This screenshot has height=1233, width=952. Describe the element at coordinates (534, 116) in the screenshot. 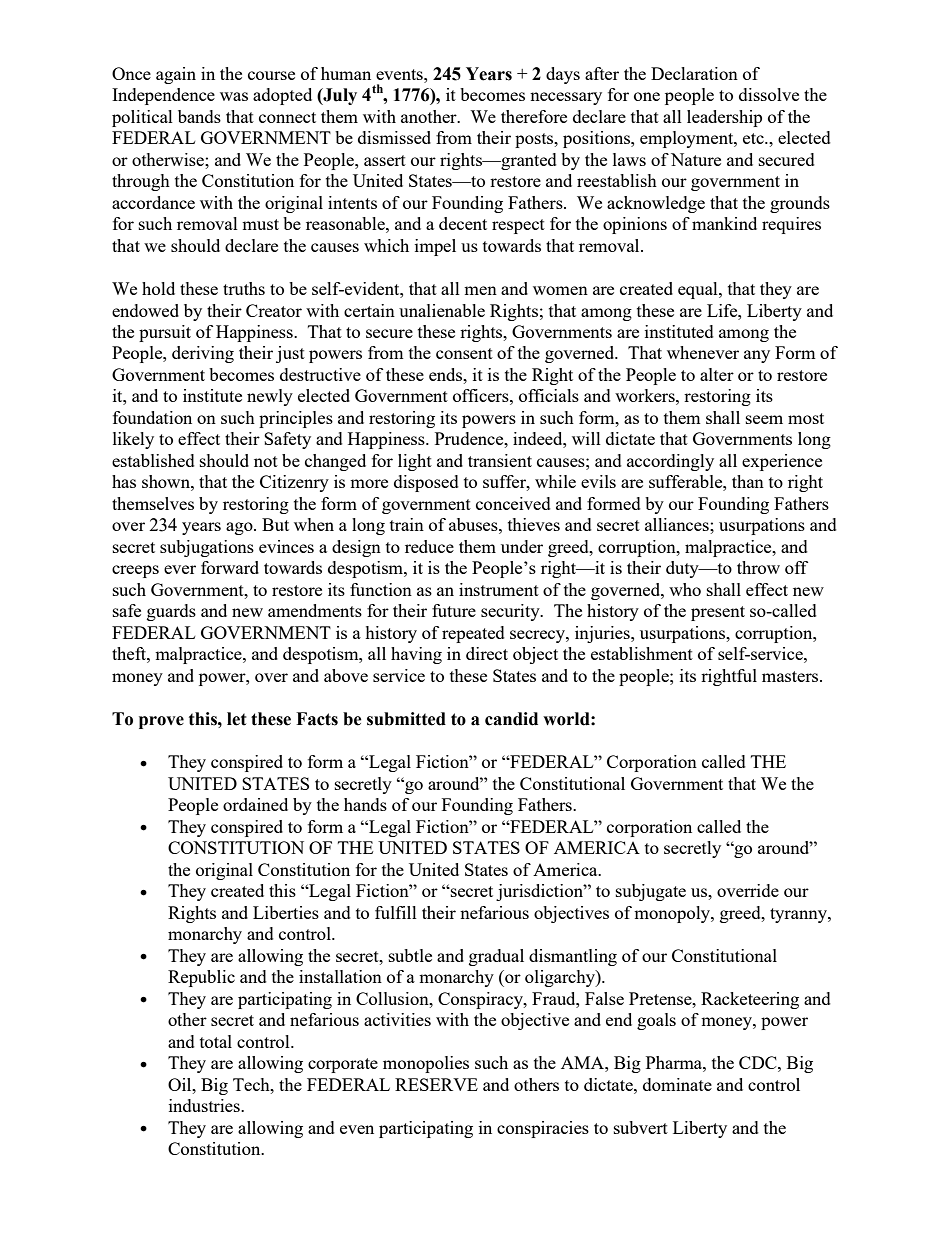

I see `therefore` at that location.
